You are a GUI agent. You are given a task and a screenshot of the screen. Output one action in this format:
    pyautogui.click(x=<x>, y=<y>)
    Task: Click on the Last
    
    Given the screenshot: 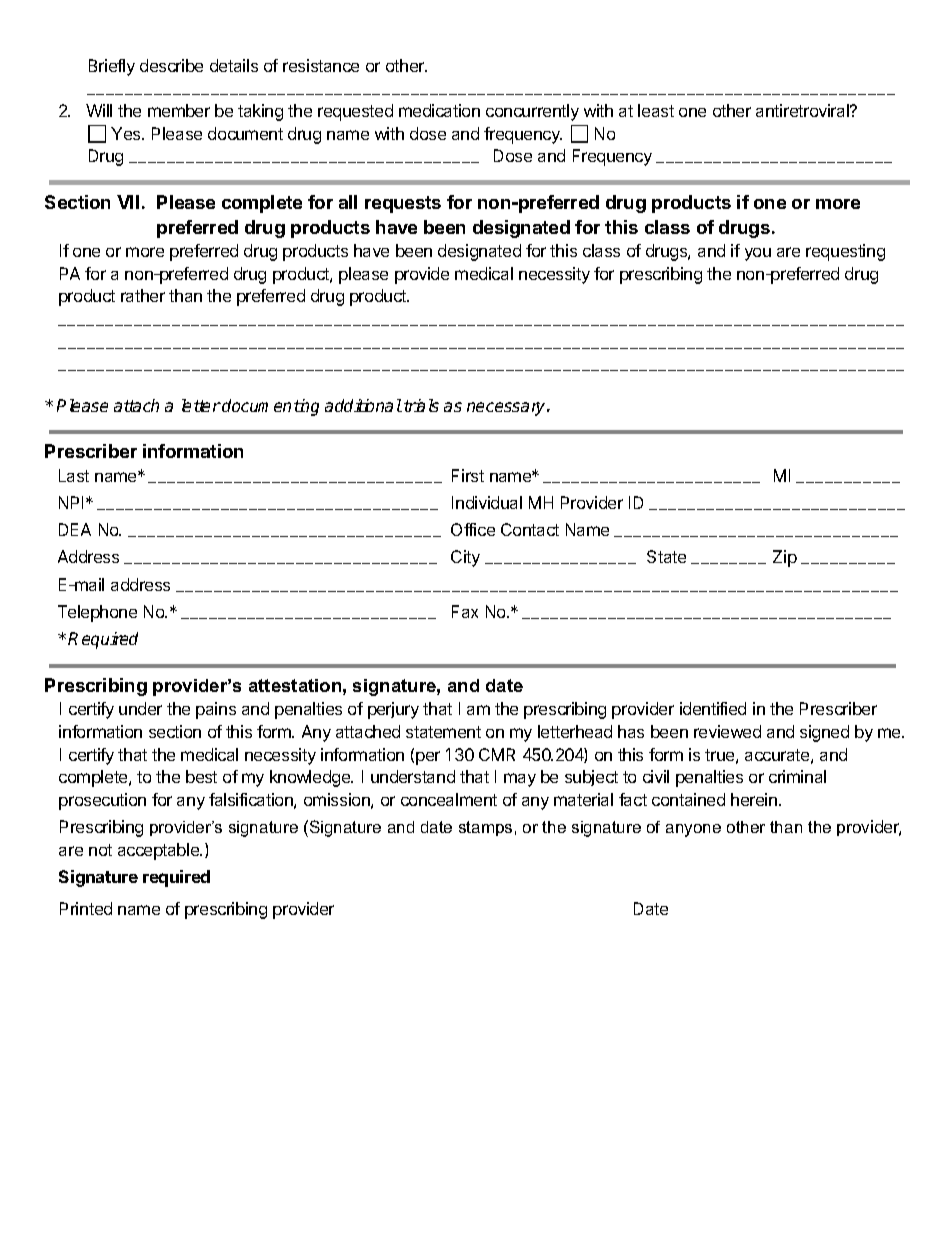 What is the action you would take?
    pyautogui.click(x=74, y=475)
